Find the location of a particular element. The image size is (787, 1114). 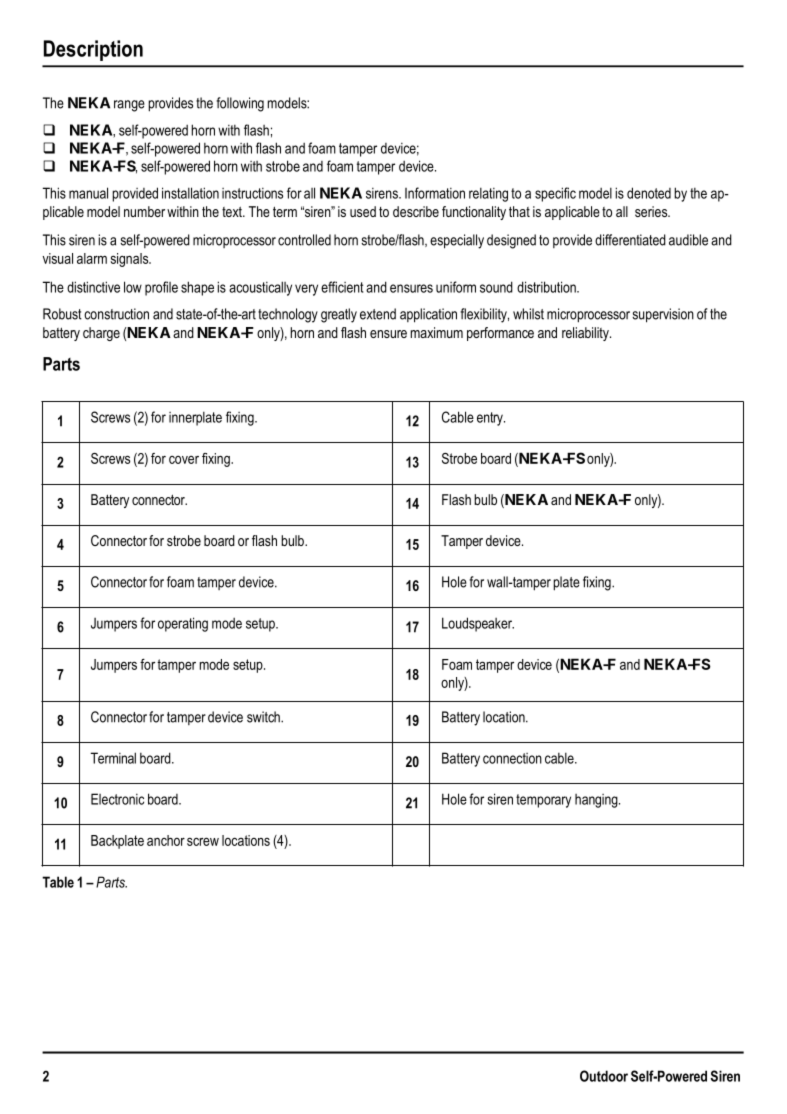

entry is located at coordinates (491, 419).
